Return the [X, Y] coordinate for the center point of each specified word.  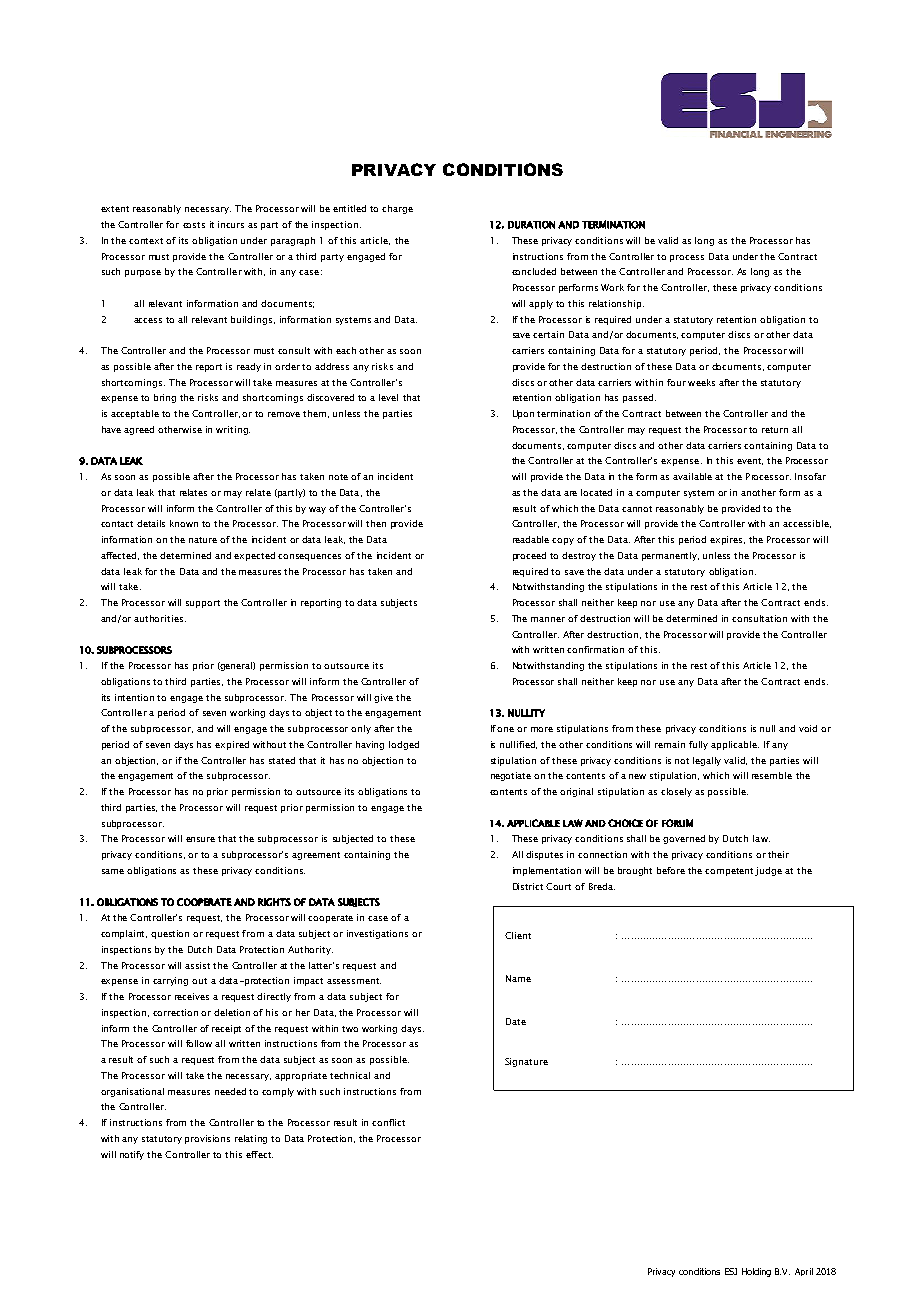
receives [192, 996]
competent [730, 872]
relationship [616, 304]
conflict [388, 1122]
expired [232, 745]
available [692, 476]
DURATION [531, 225]
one [505, 729]
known [184, 523]
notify [132, 1155]
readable [531, 539]
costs [194, 225]
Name [518, 978]
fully [698, 745]
